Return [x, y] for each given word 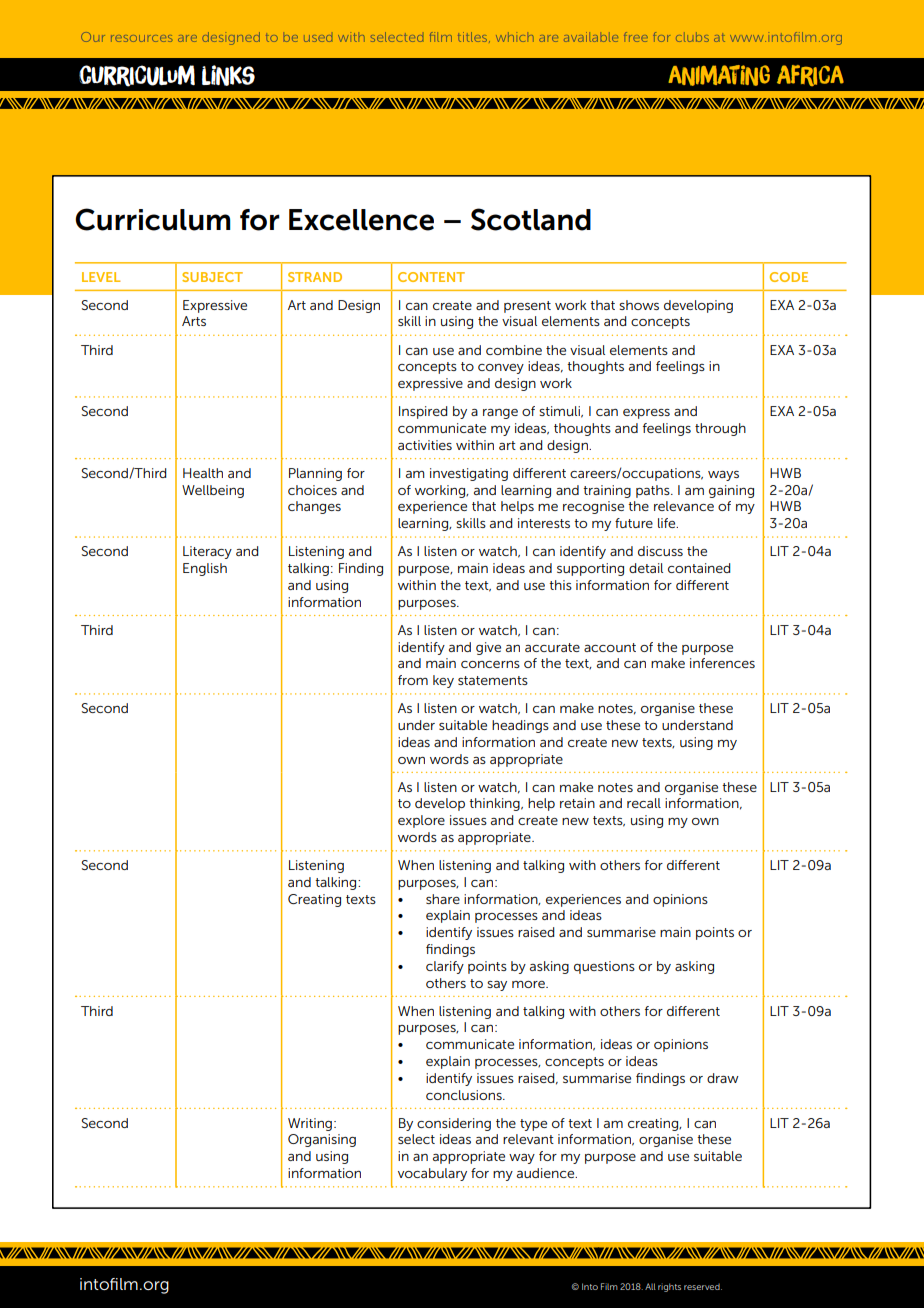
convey [501, 369]
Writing [310, 1124]
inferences [722, 663]
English [205, 569]
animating [719, 75]
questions [604, 967]
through [720, 429]
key [443, 681]
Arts [194, 321]
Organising [322, 1140]
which [515, 37]
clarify [445, 967]
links [228, 75]
